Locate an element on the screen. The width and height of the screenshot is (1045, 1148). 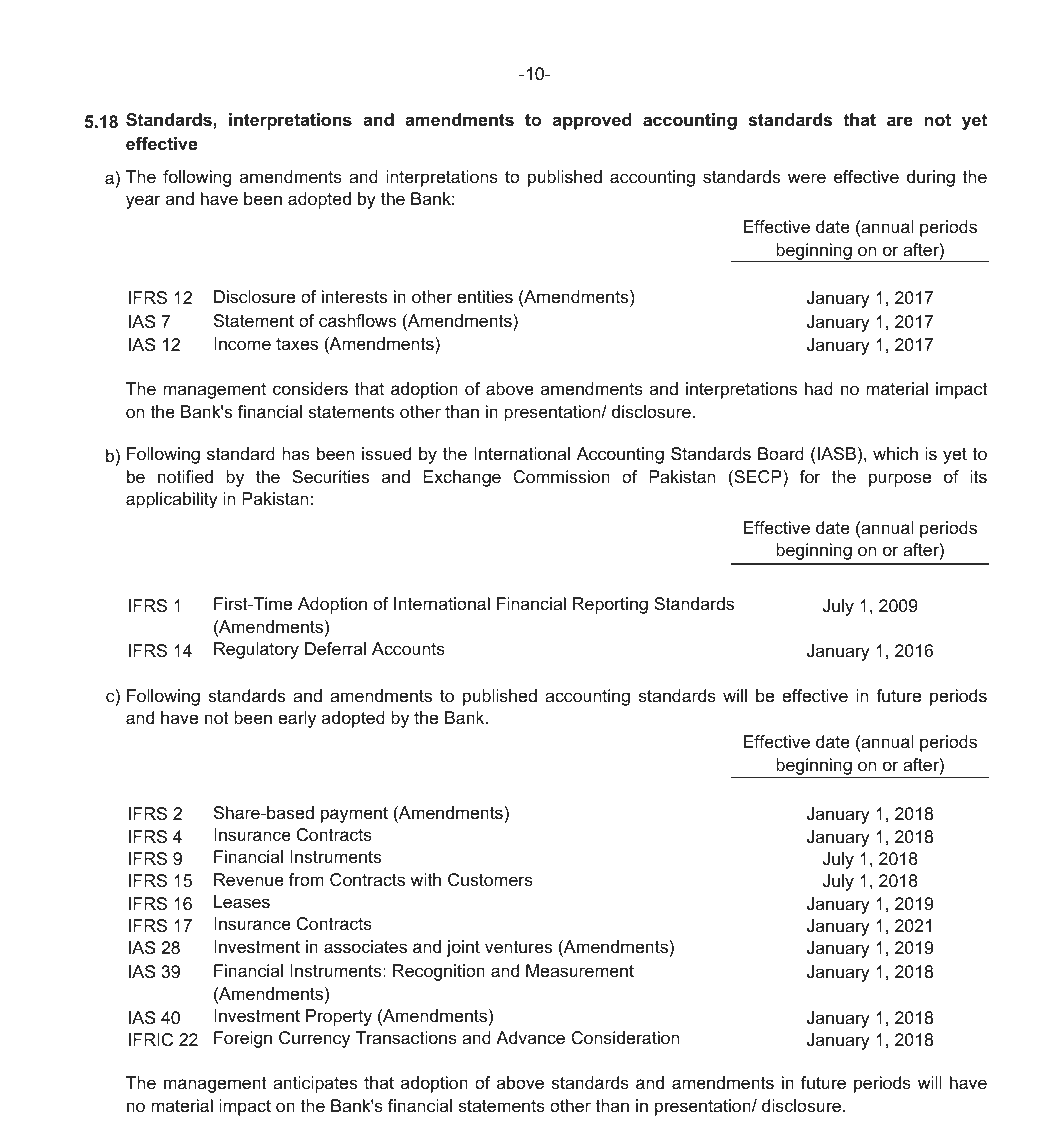
approved is located at coordinates (592, 121).
